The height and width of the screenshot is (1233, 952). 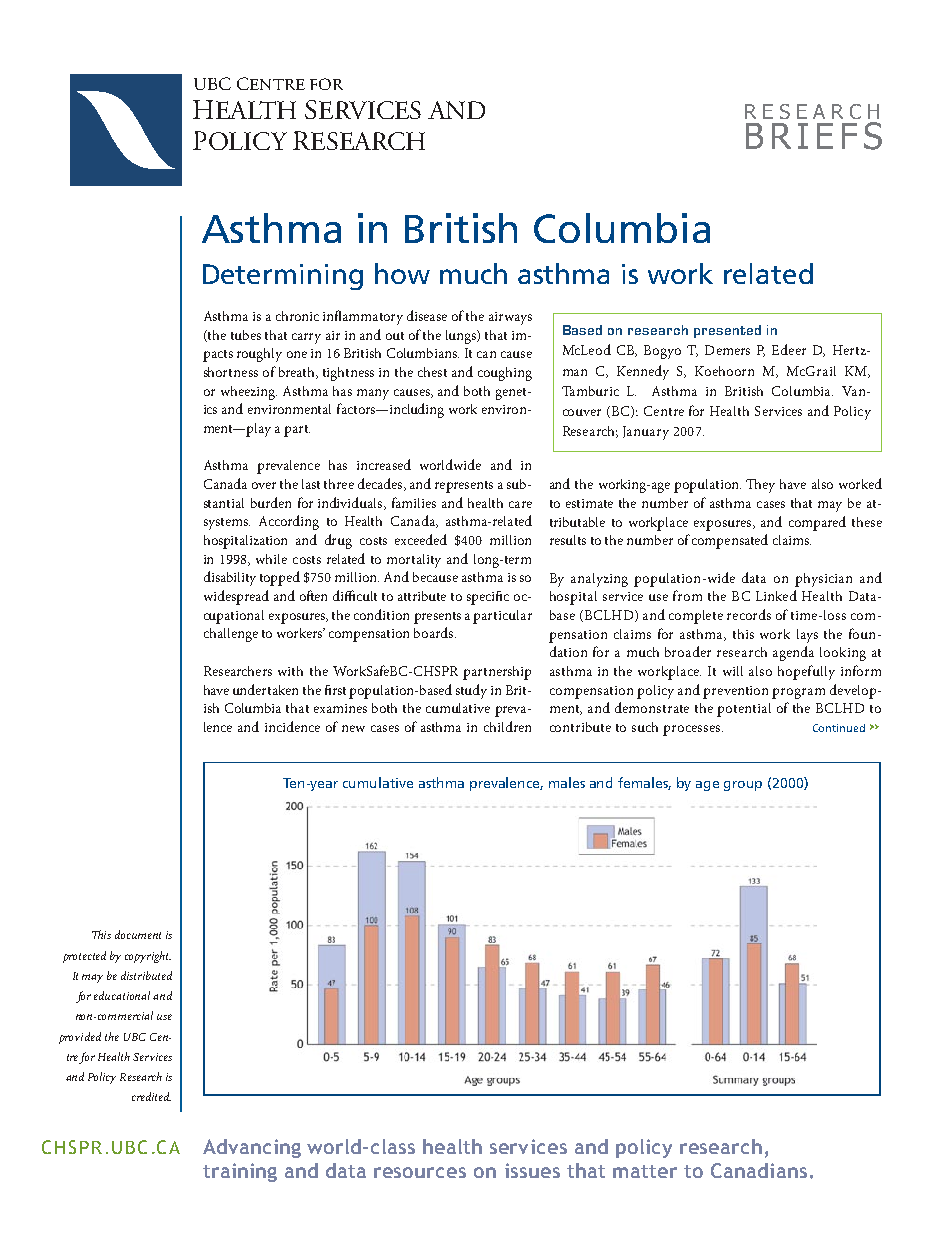 I want to click on They, so click(x=760, y=486).
